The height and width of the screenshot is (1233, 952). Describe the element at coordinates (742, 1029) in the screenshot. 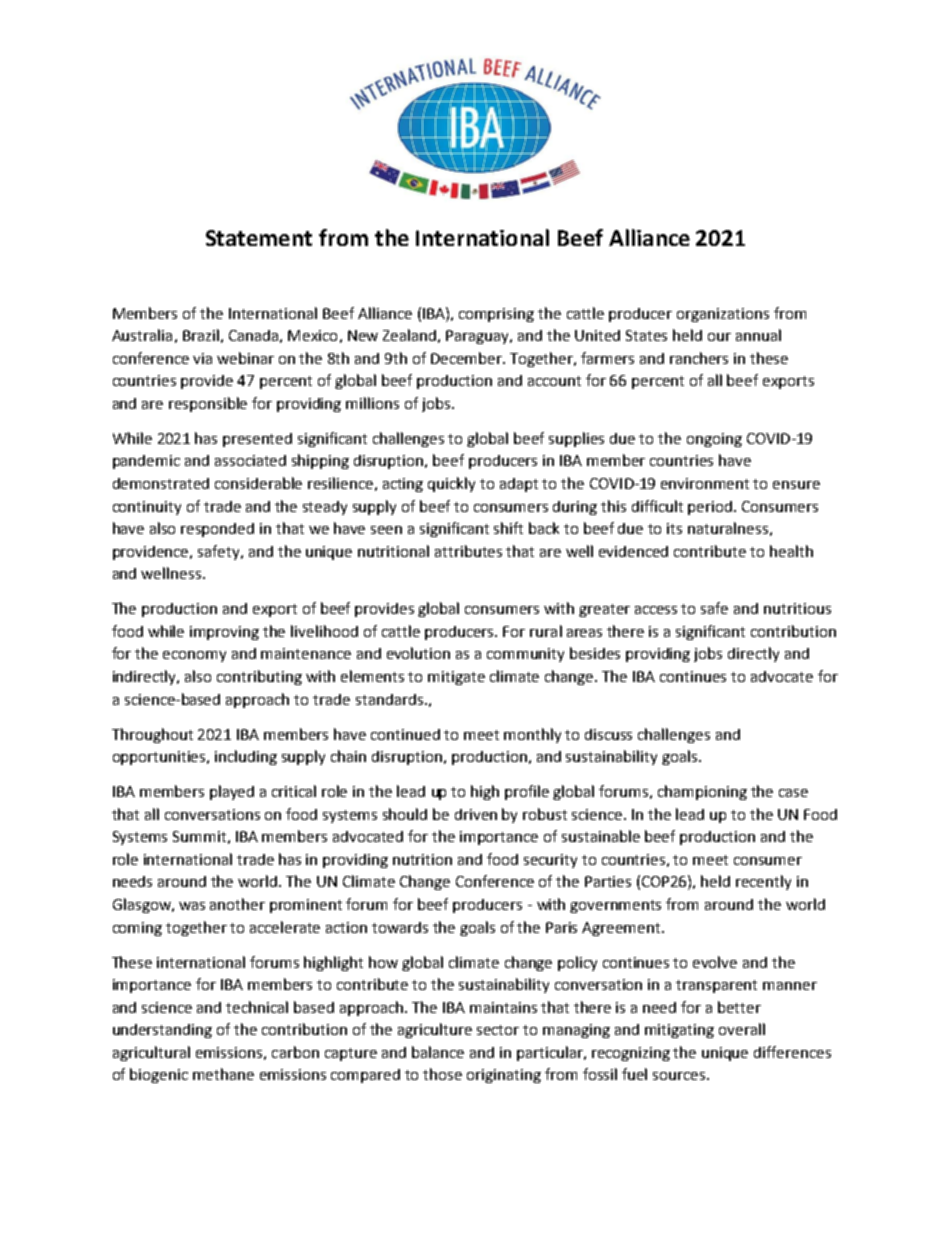

I see `overall` at that location.
